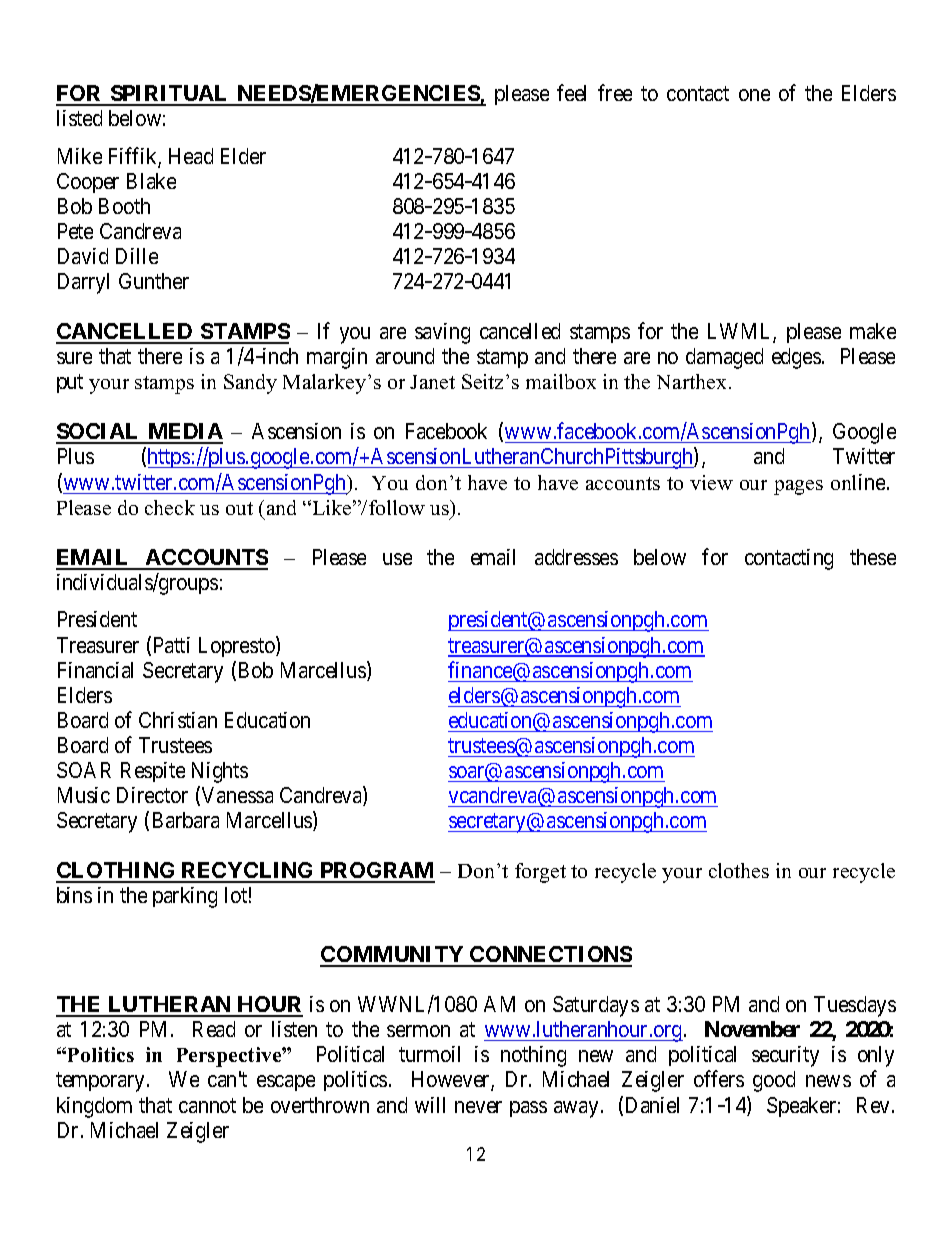  I want to click on Barbara, so click(186, 820).
